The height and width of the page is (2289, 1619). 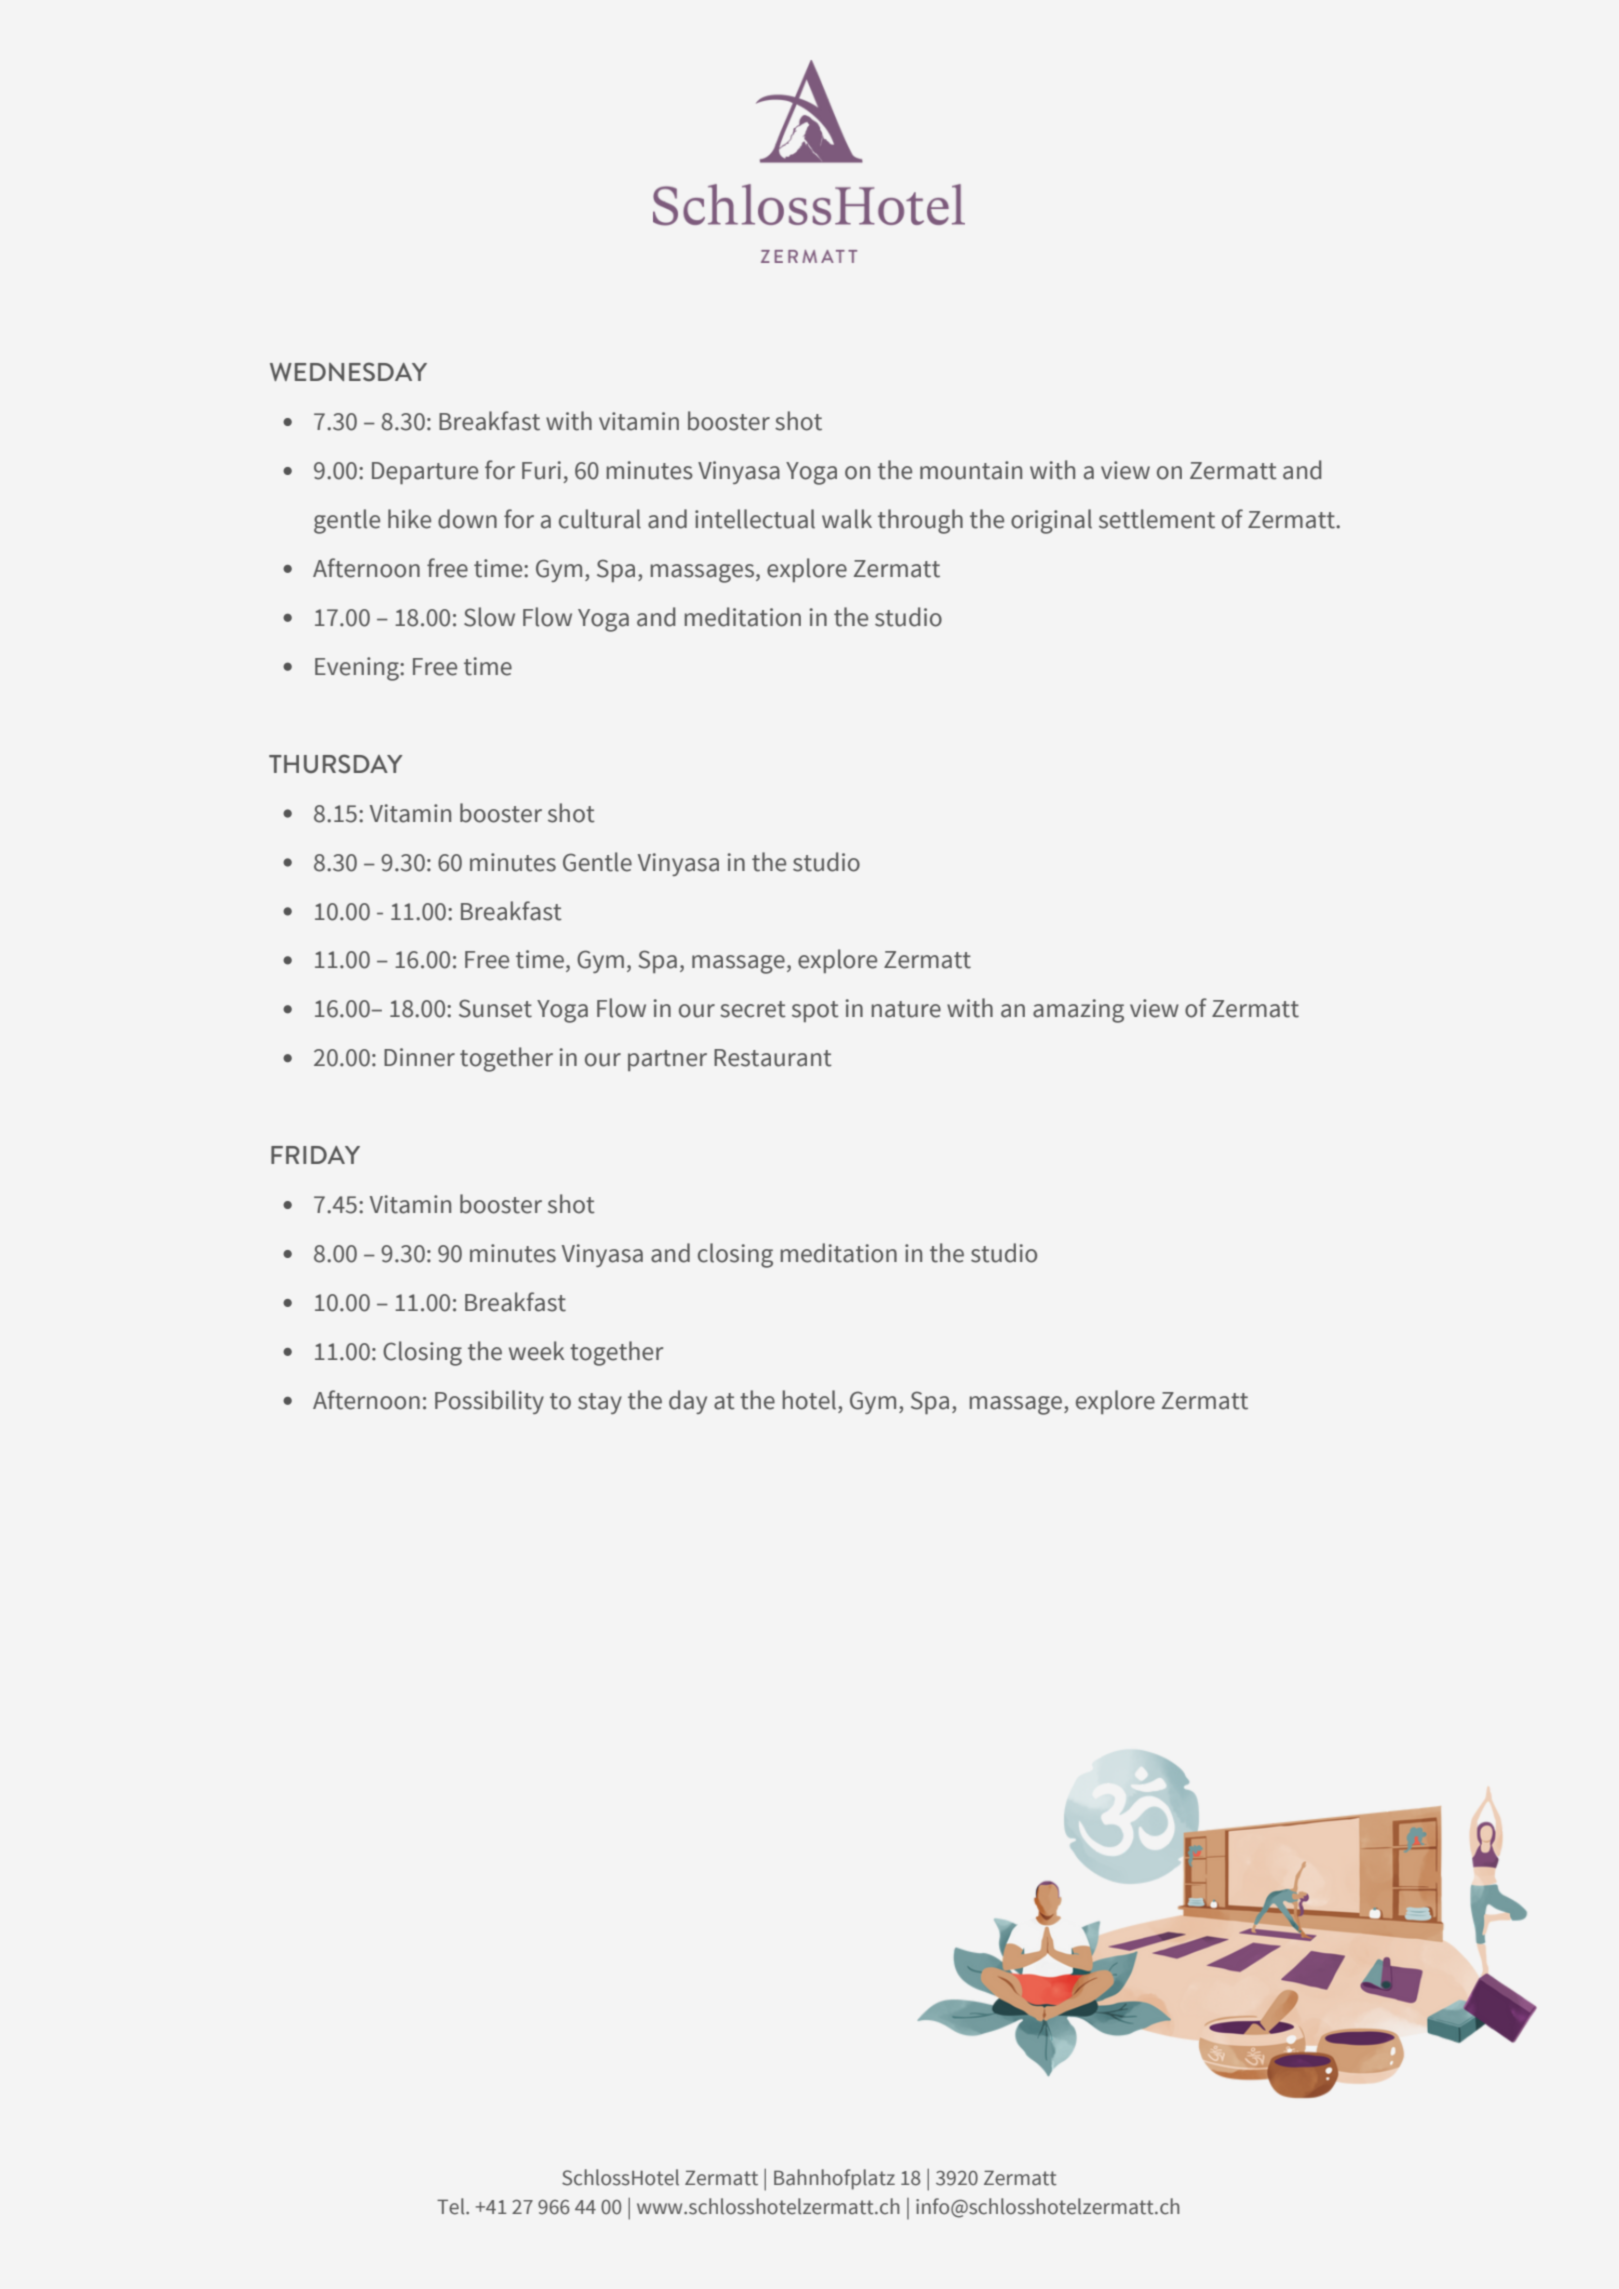 I want to click on Possibility, so click(x=489, y=1402).
